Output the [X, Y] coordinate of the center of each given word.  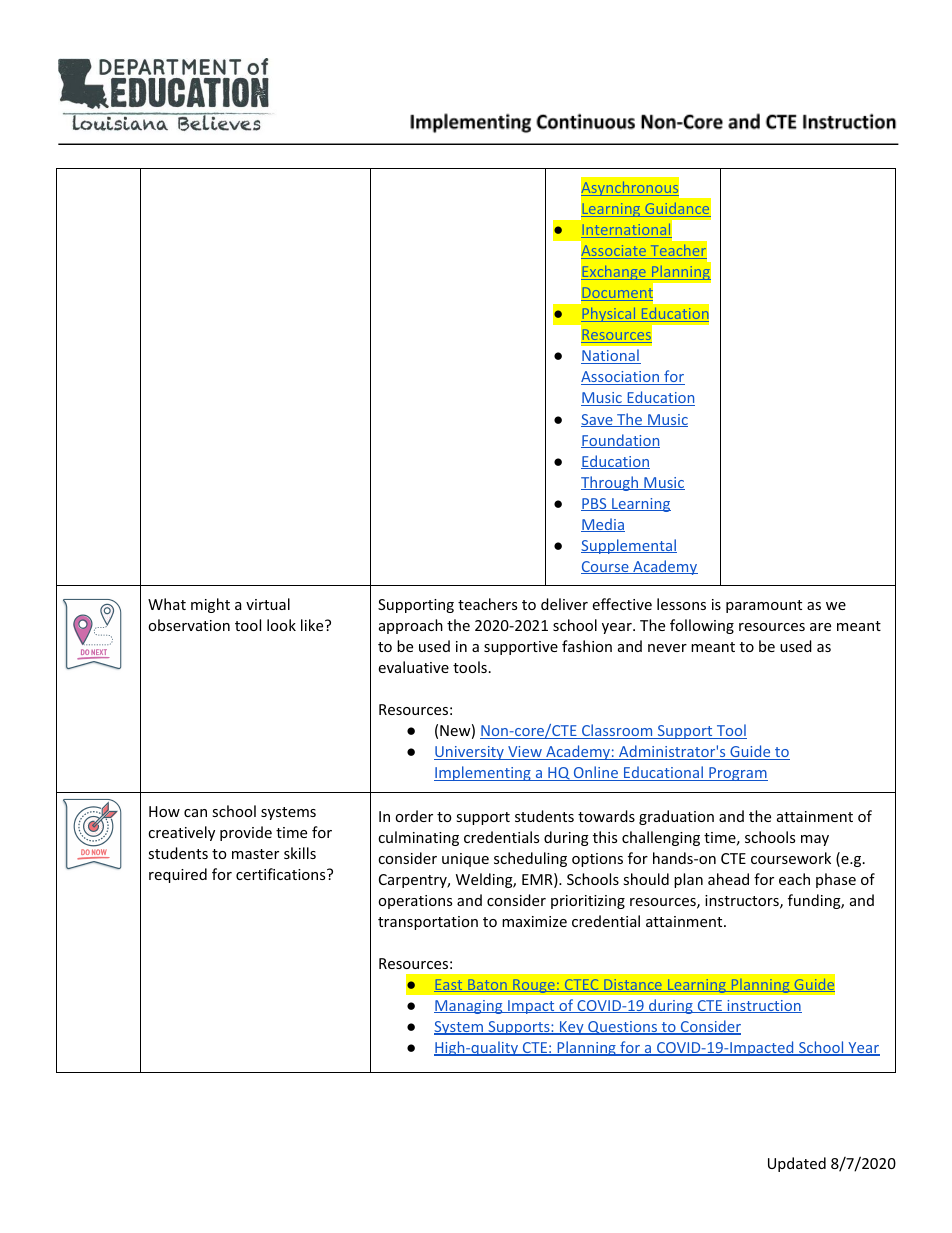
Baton [487, 985]
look [281, 625]
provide [246, 833]
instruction [763, 1006]
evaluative [413, 667]
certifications [282, 874]
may [815, 840]
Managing [469, 1007]
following [702, 626]
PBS [595, 504]
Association [621, 378]
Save [598, 420]
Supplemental [629, 546]
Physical [609, 315]
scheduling [530, 859]
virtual [268, 604]
